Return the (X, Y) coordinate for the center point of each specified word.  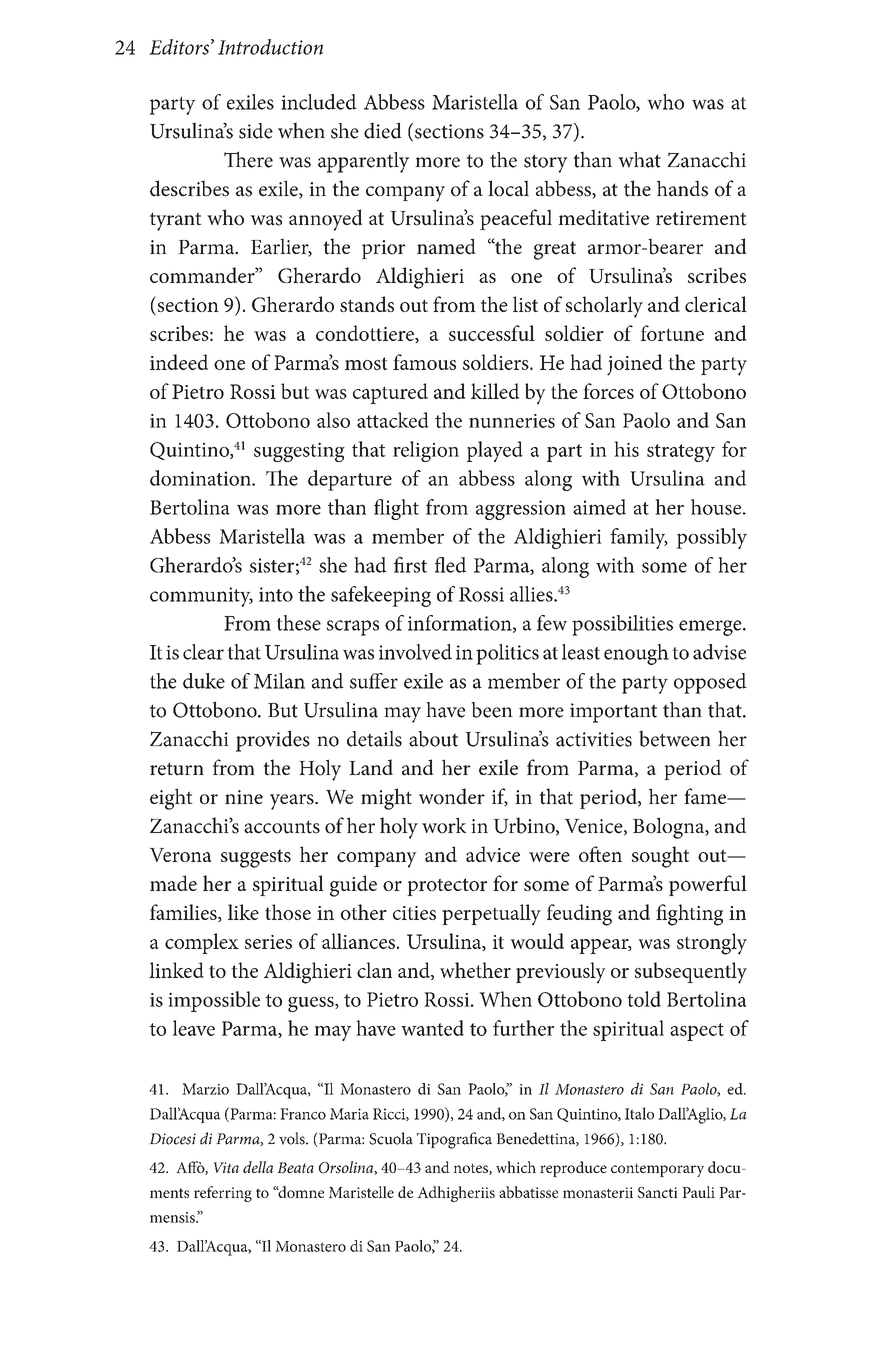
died (383, 130)
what (639, 160)
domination (201, 478)
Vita (226, 1167)
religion (426, 451)
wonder (452, 796)
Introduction (270, 47)
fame (706, 796)
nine (244, 797)
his (626, 449)
